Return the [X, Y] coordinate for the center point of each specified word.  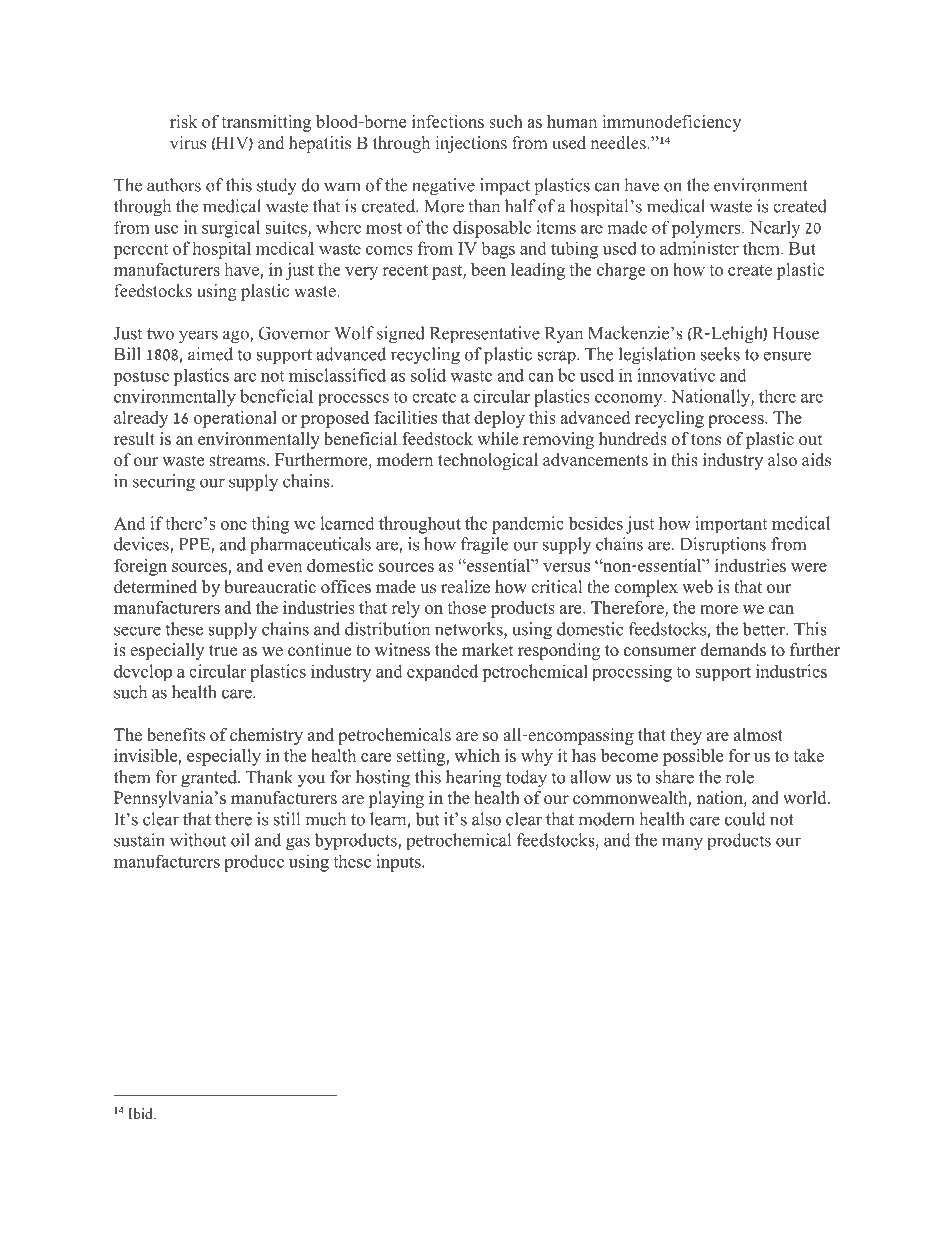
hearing [473, 779]
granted [210, 779]
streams [238, 461]
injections [471, 144]
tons [706, 440]
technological [488, 461]
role [739, 777]
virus [188, 142]
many [682, 844]
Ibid [141, 1113]
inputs [399, 863]
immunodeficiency [671, 123]
